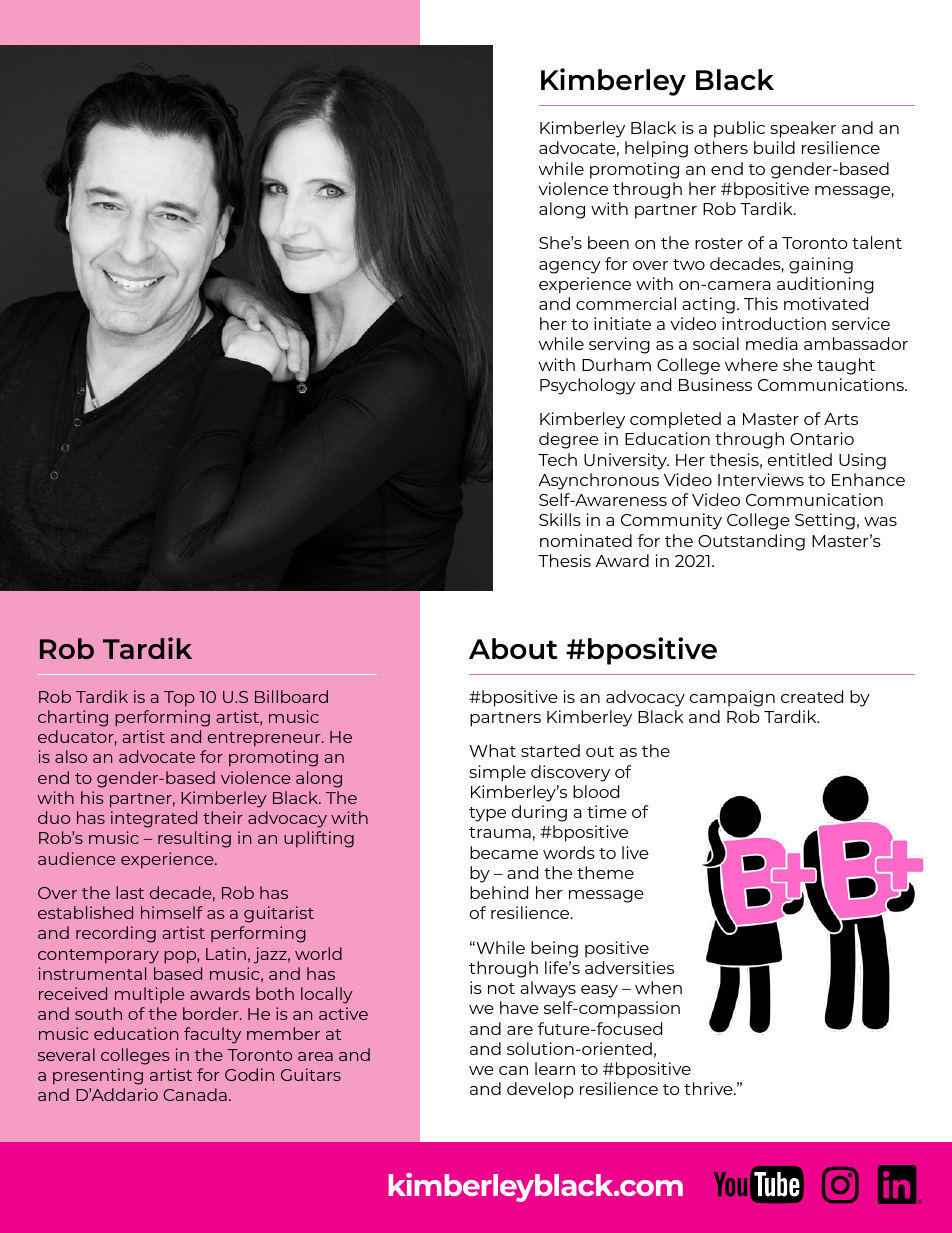 The image size is (952, 1233). Describe the element at coordinates (774, 147) in the page. I see `build` at that location.
